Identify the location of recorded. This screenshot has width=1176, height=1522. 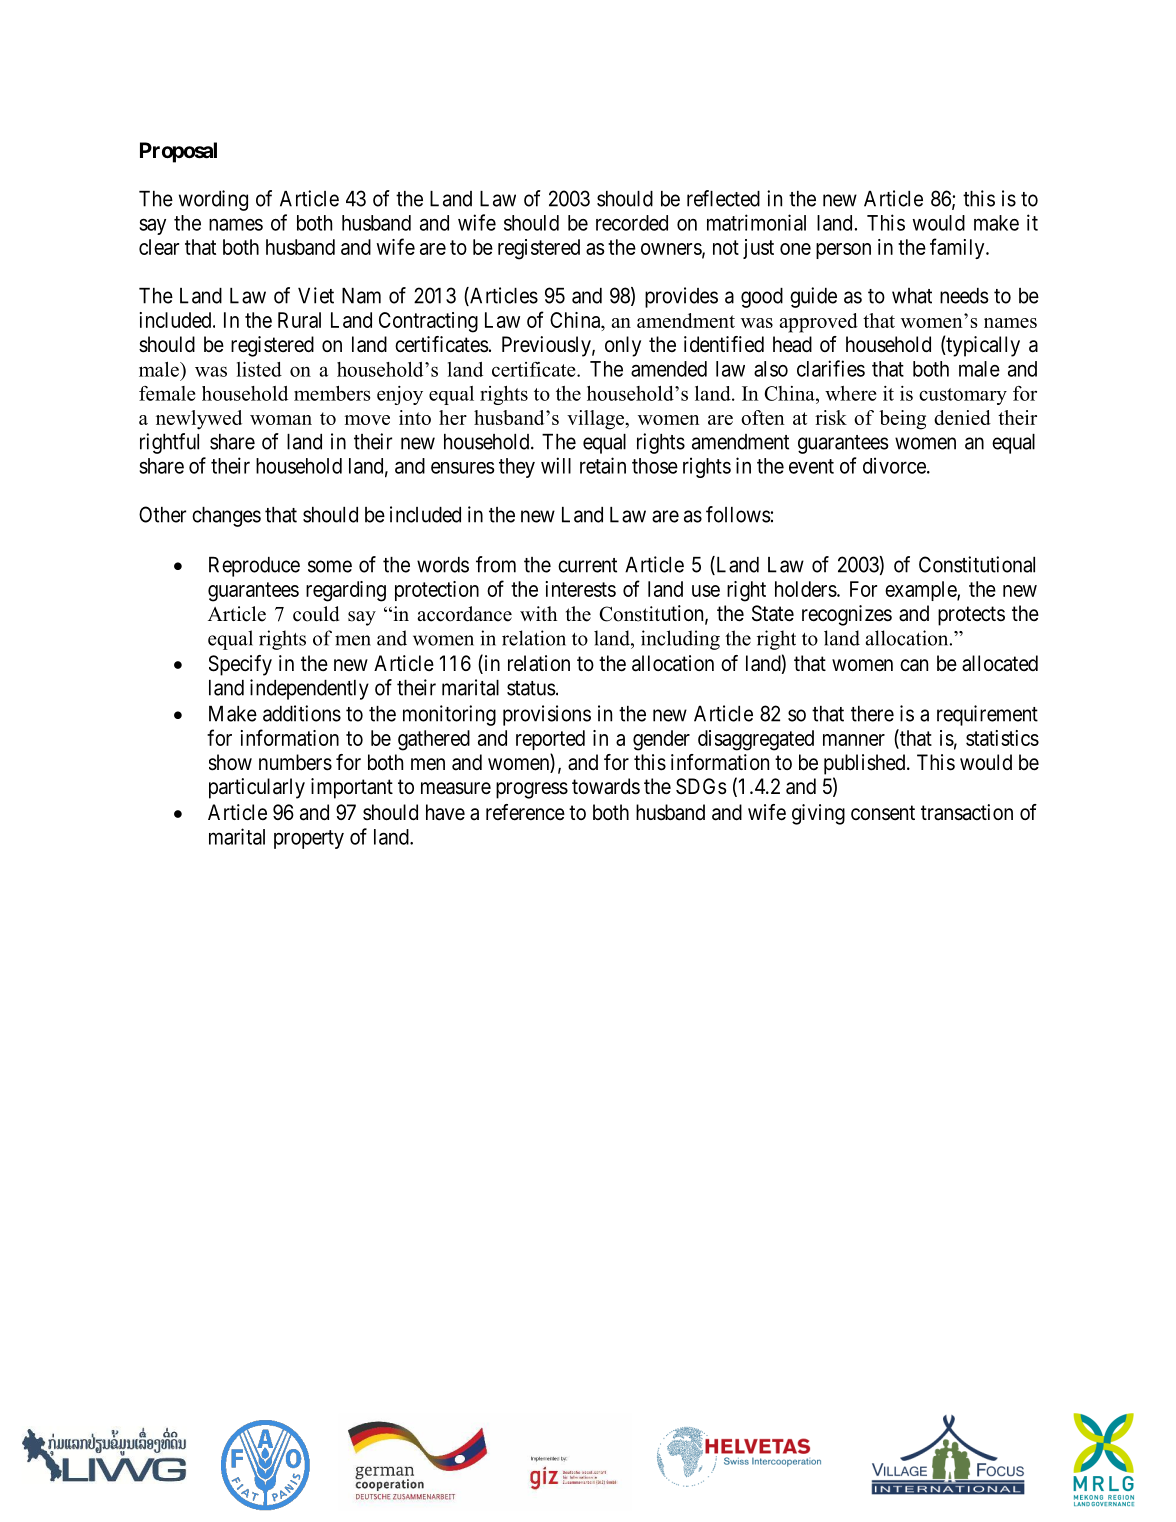
(632, 223).
